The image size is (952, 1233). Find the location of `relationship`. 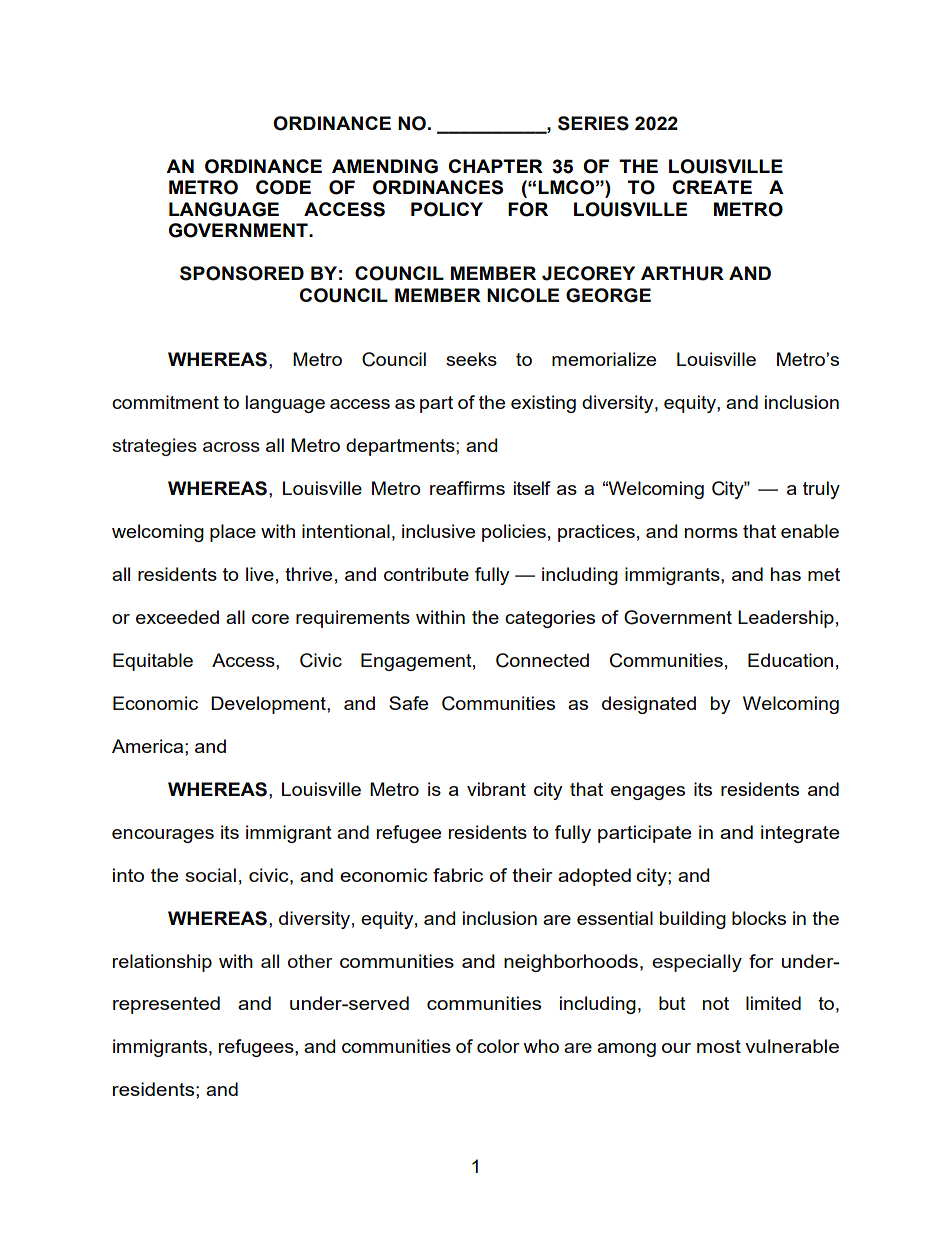

relationship is located at coordinates (162, 963).
